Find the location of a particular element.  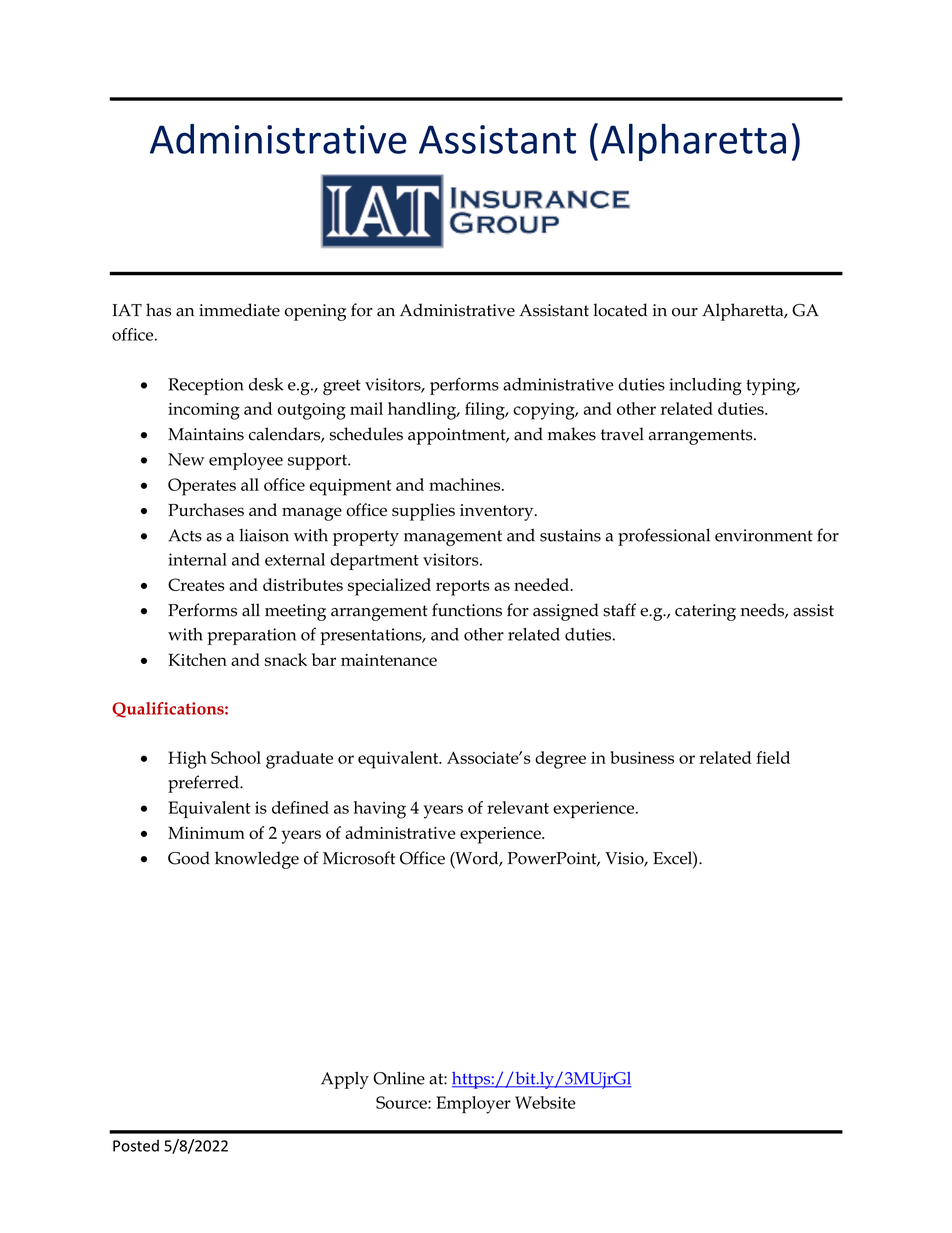

including is located at coordinates (705, 387).
